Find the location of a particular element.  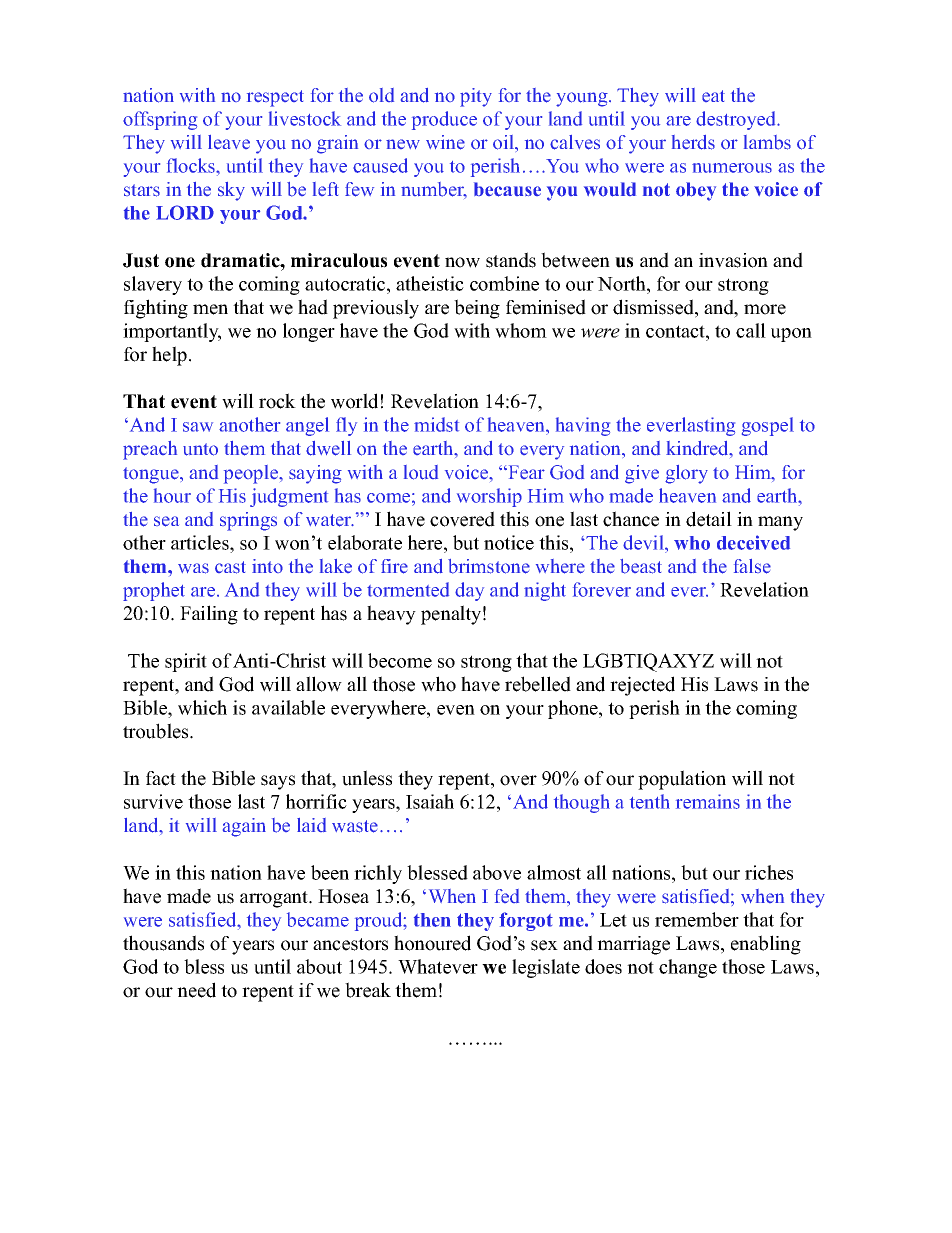

produce is located at coordinates (444, 120).
